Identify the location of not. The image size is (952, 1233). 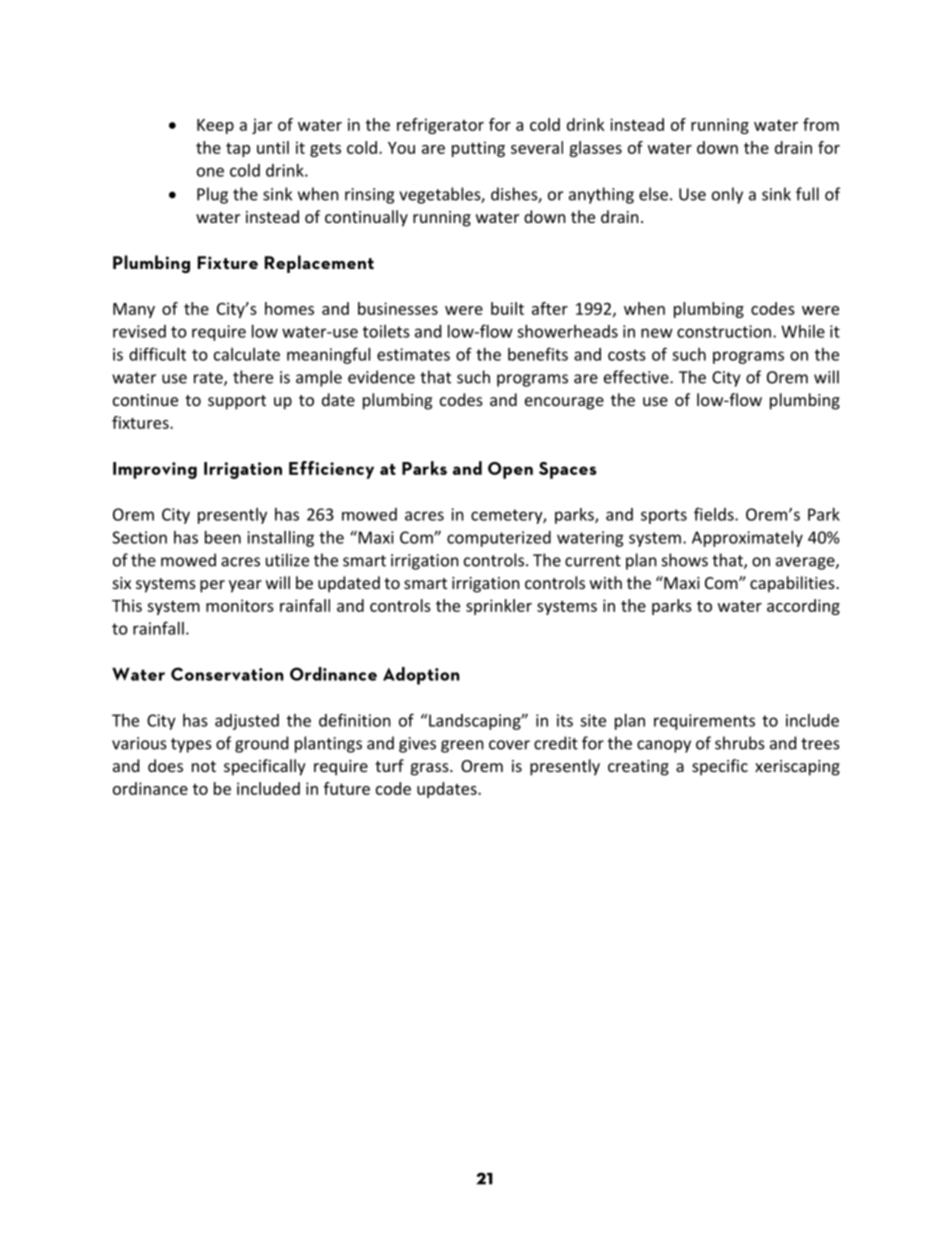
(204, 766).
